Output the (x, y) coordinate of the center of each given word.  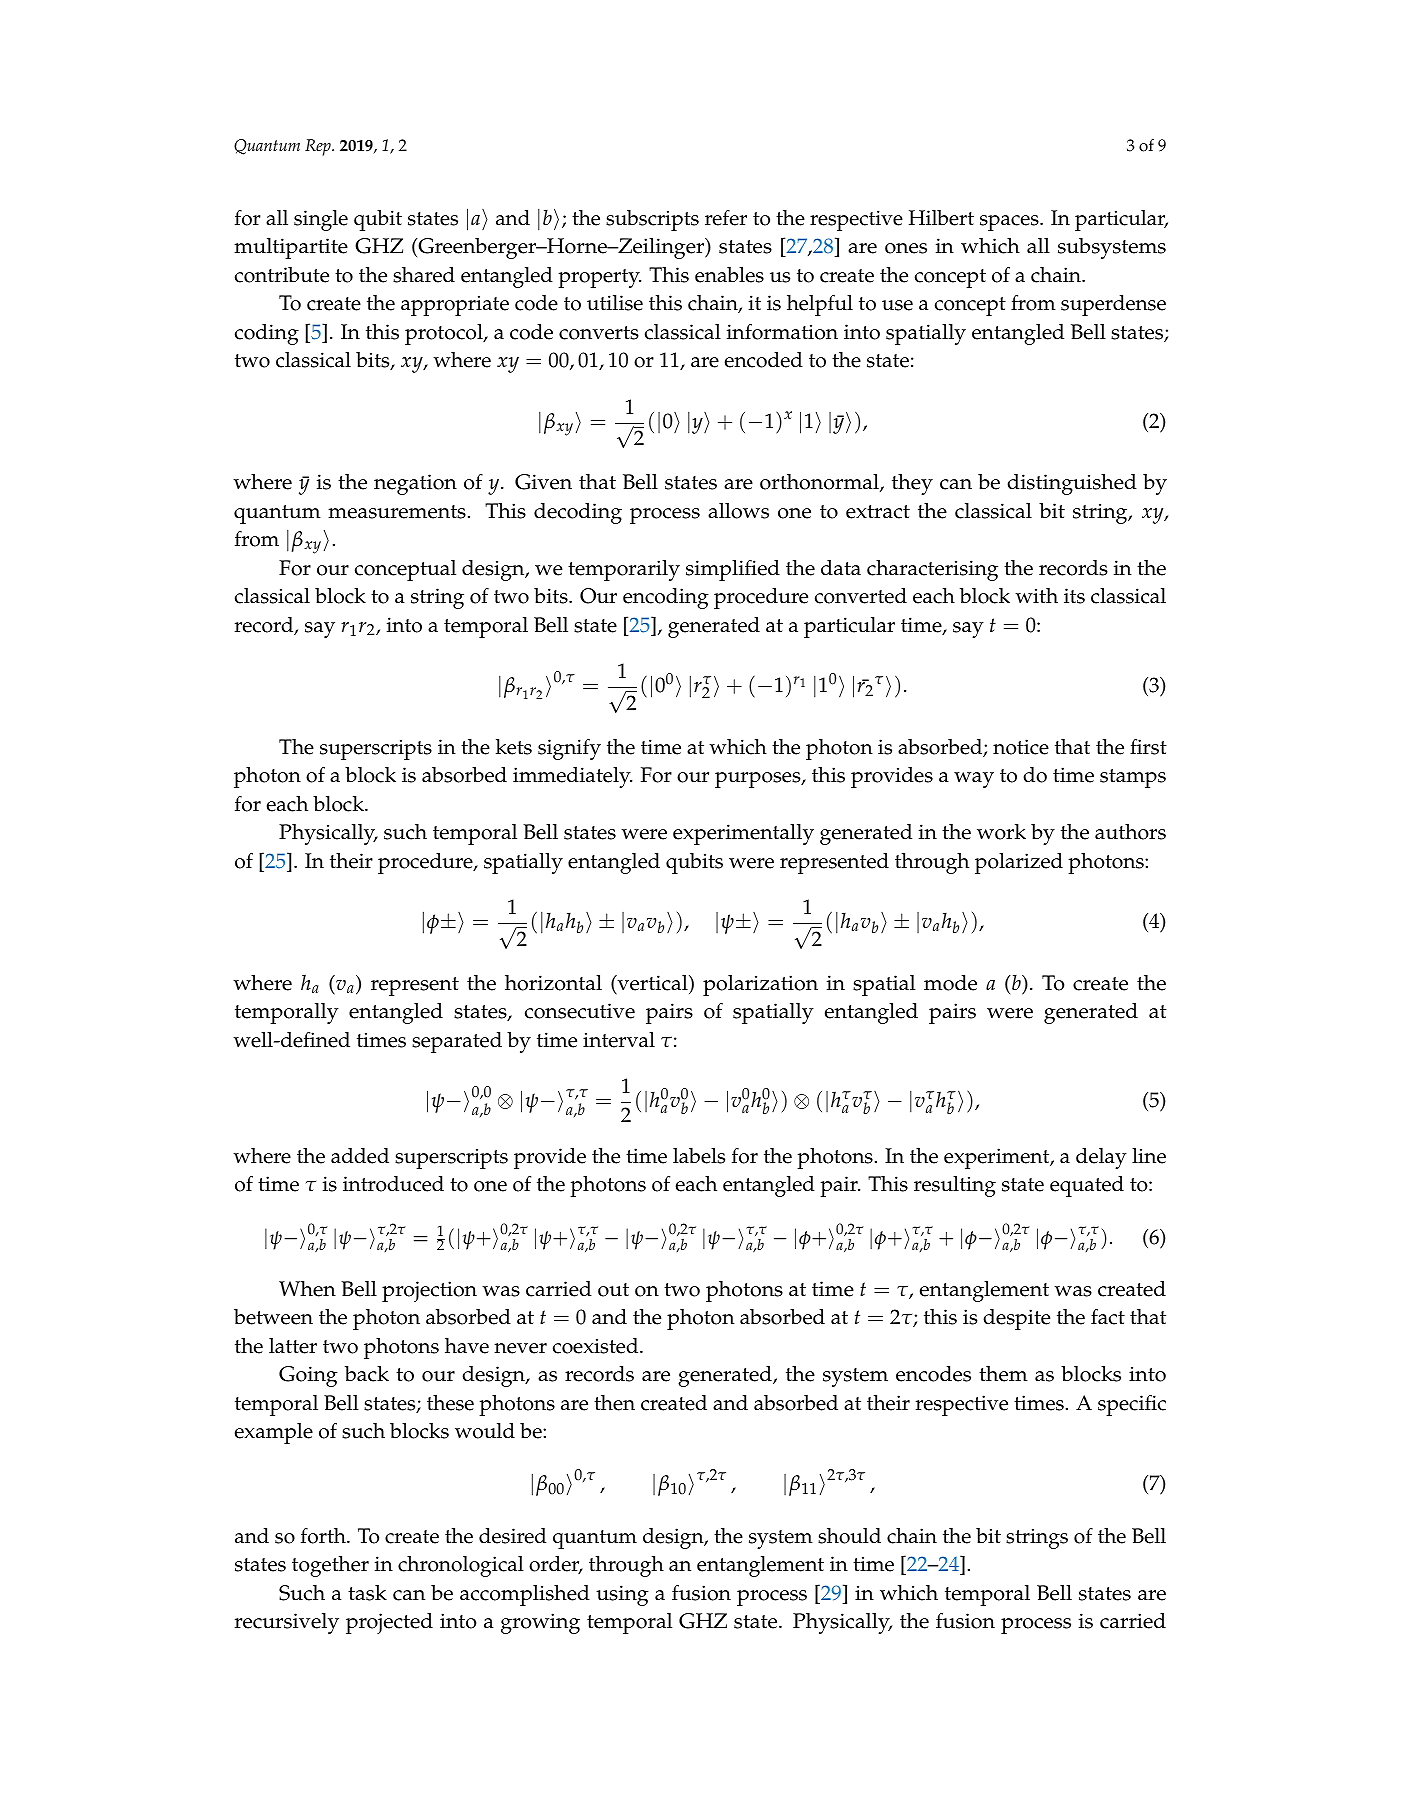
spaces (1010, 223)
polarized (1019, 863)
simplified (733, 570)
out (613, 1290)
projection (429, 1291)
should (849, 1536)
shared (424, 275)
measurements (397, 512)
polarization (760, 985)
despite (1016, 1319)
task (367, 1593)
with (1036, 596)
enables (729, 275)
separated (457, 1042)
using (622, 1595)
